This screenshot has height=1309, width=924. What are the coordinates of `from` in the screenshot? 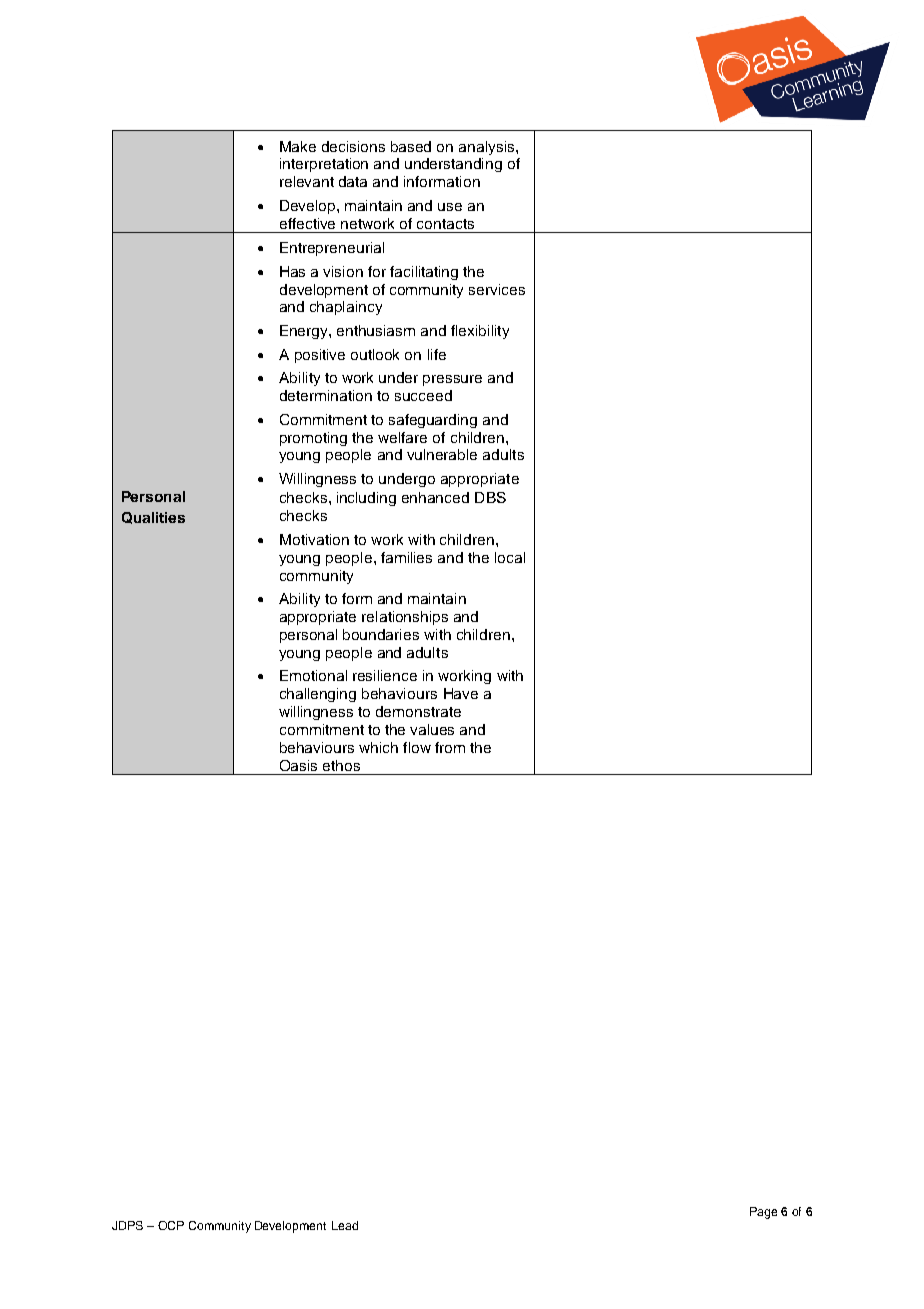 It's located at (450, 747).
